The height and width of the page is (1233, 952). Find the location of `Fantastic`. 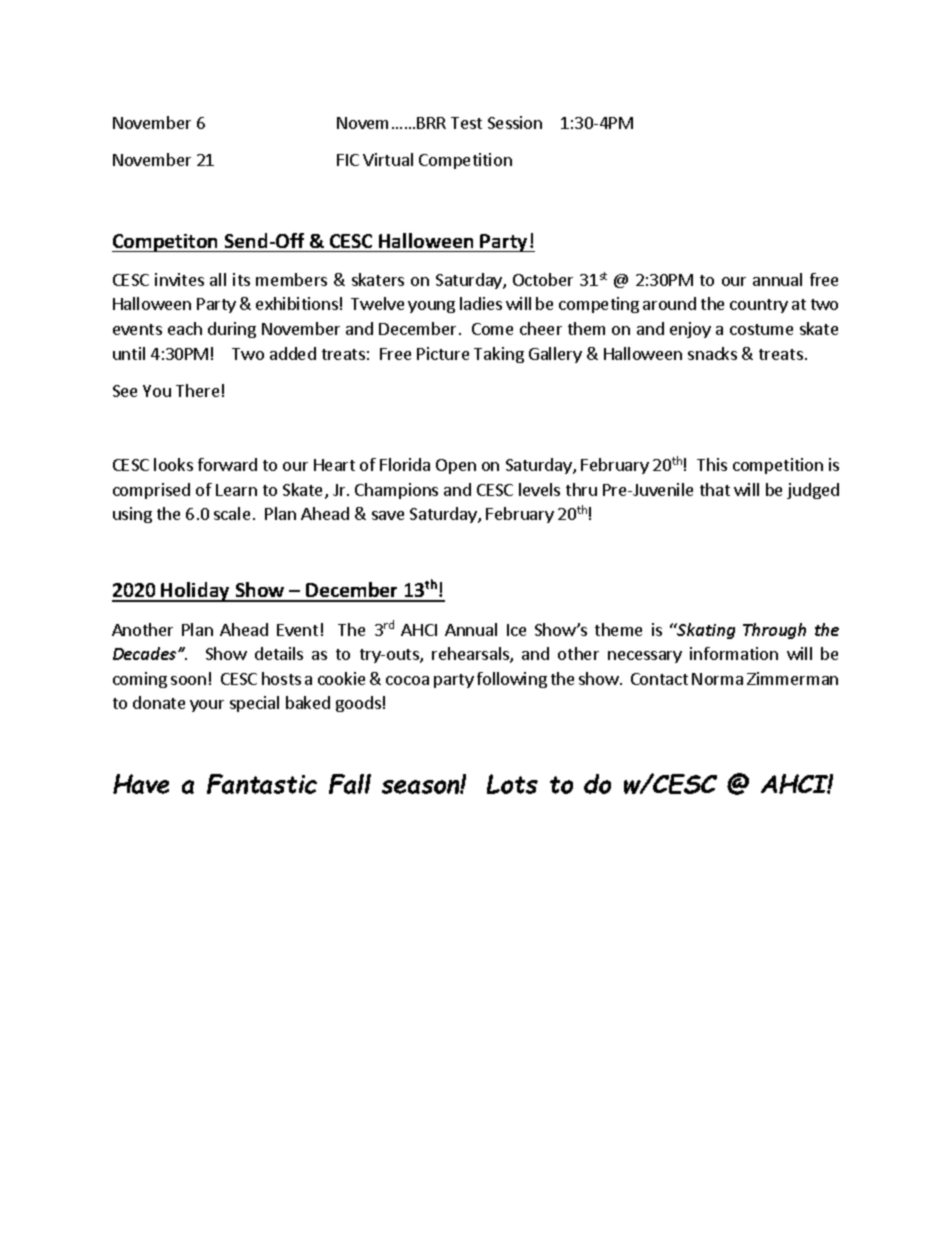

Fantastic is located at coordinates (262, 784).
